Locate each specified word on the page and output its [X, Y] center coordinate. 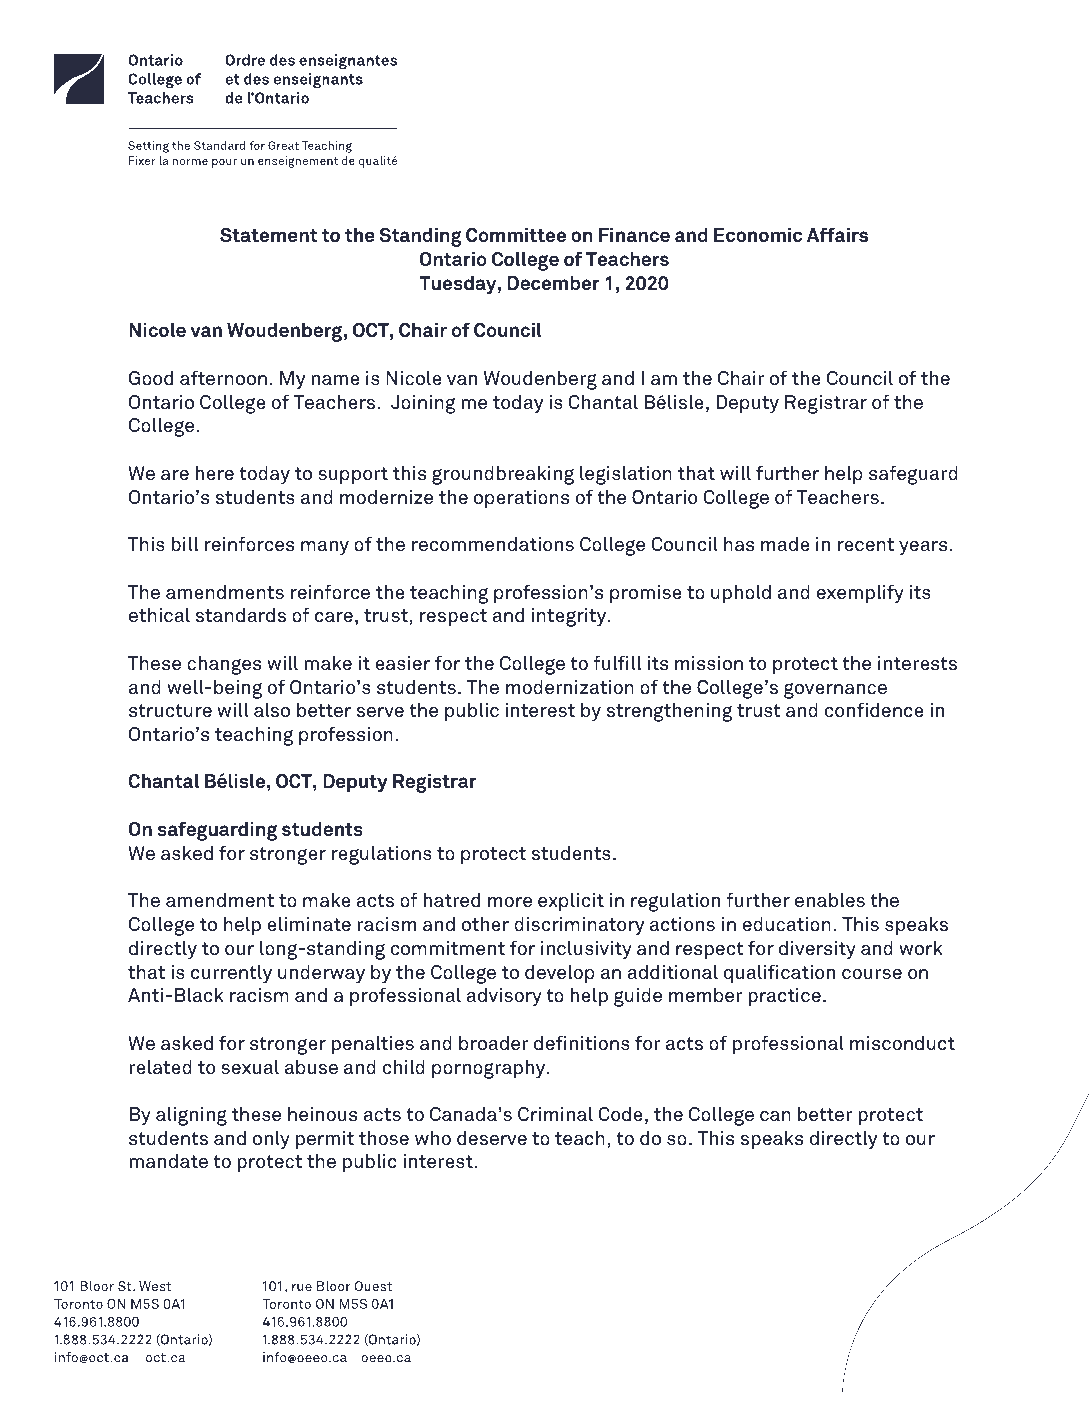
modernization [570, 687]
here [215, 473]
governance [835, 691]
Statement [268, 235]
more [510, 902]
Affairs [837, 235]
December [554, 283]
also [272, 710]
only [271, 1140]
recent [866, 545]
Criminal [555, 1114]
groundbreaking [503, 475]
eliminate [309, 924]
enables [830, 900]
